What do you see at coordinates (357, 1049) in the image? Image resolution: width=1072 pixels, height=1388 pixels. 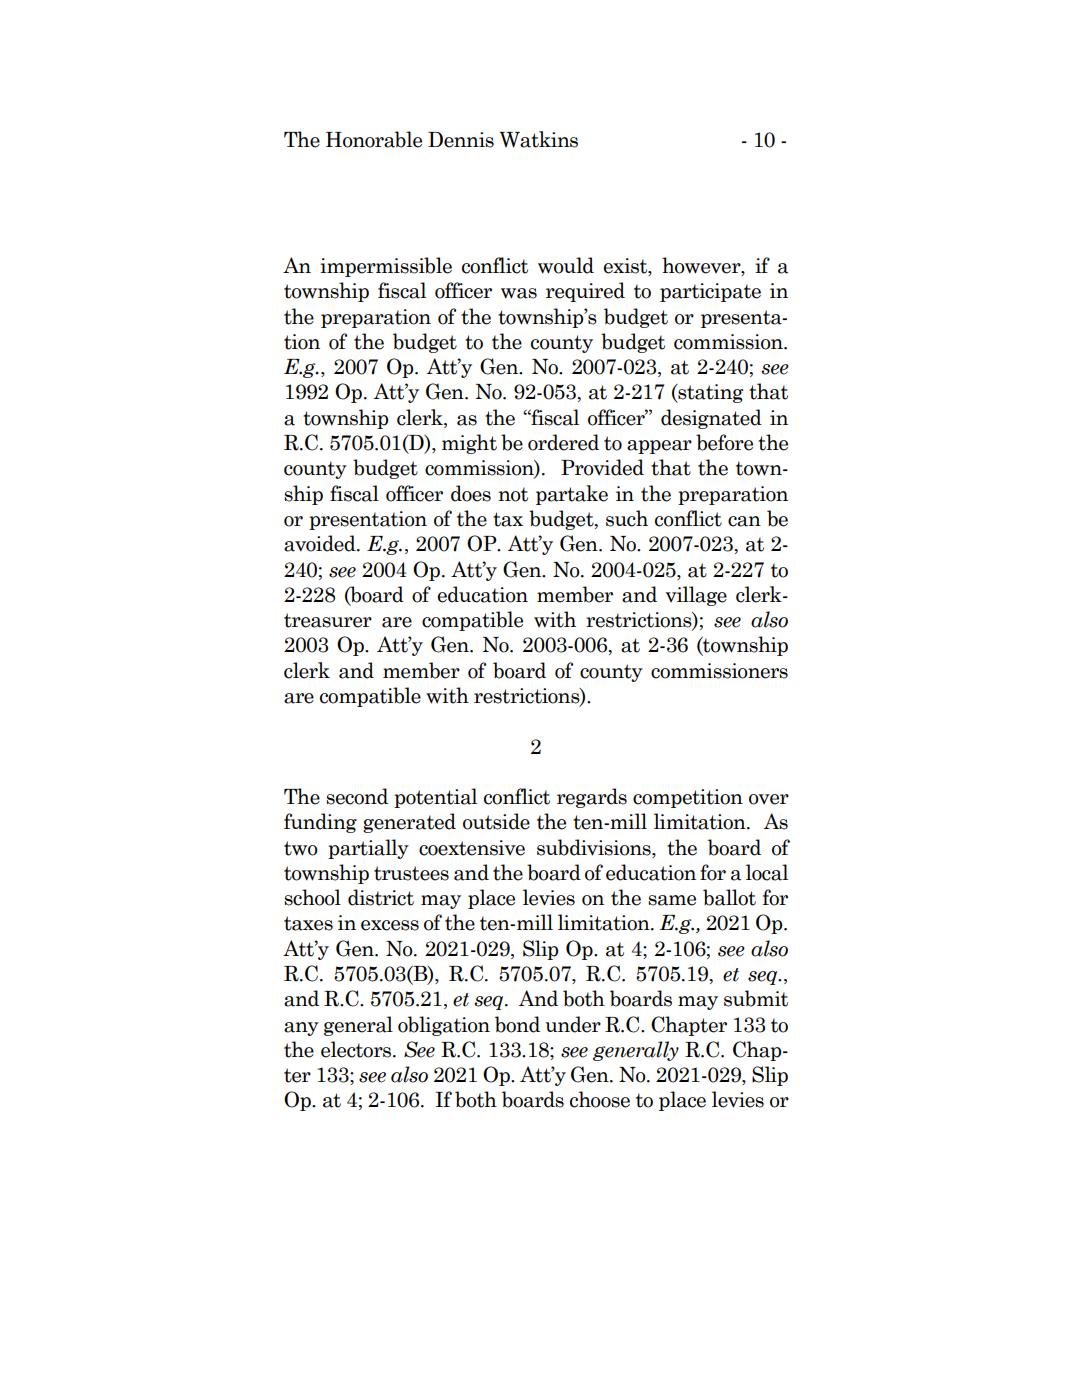 I see `electors` at bounding box center [357, 1049].
